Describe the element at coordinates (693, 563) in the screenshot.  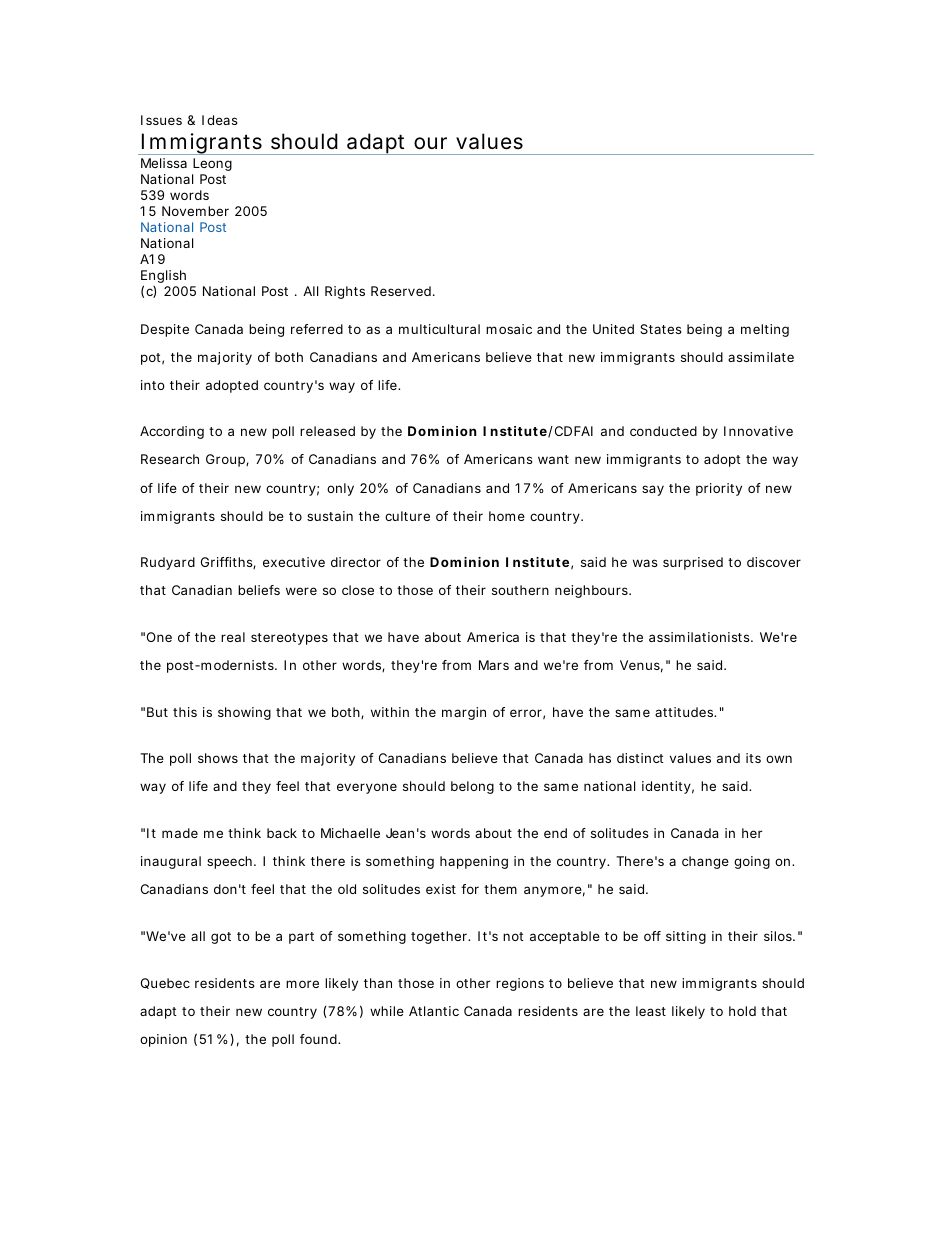
I see `surprised` at that location.
